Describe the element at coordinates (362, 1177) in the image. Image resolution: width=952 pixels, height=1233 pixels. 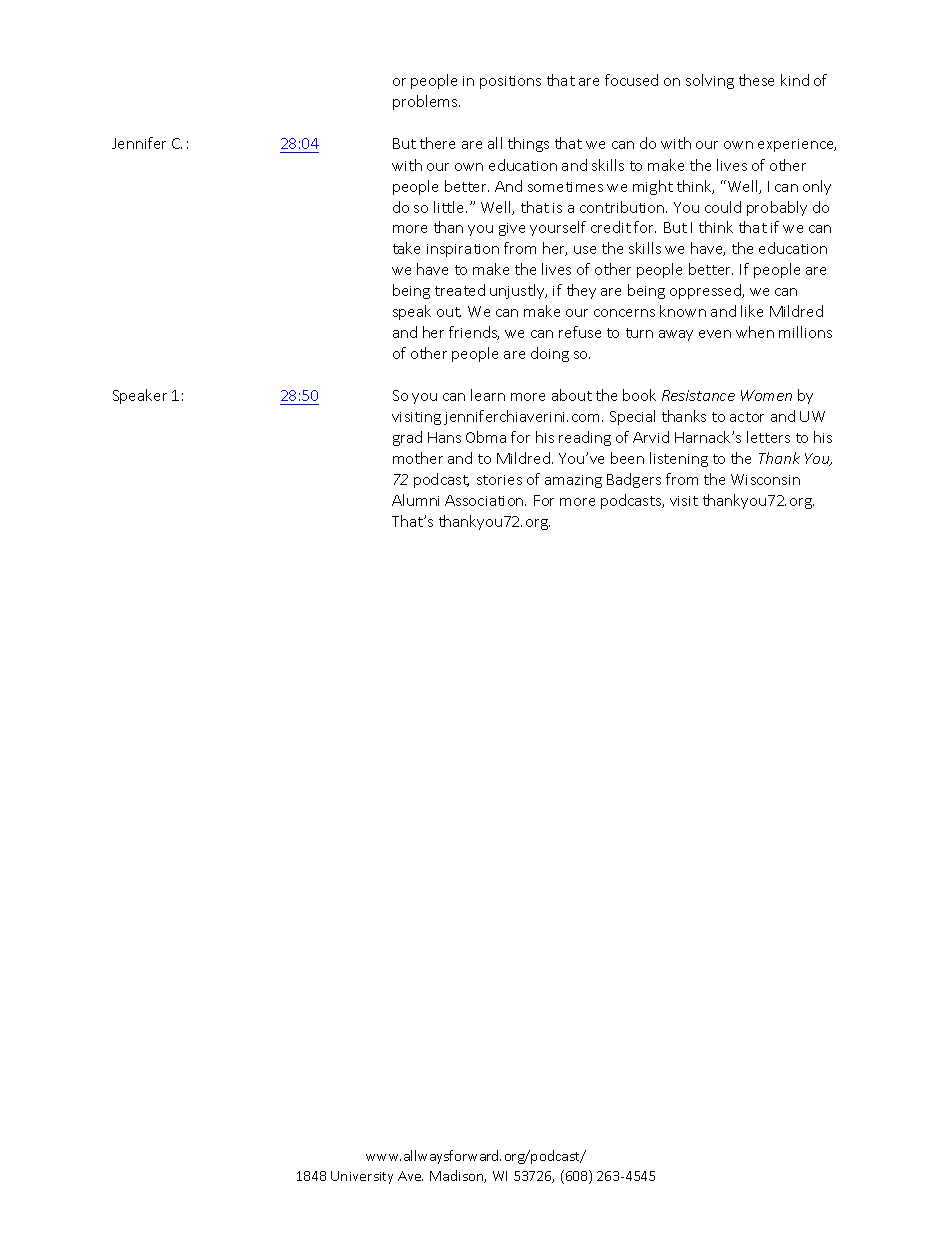
I see `University` at that location.
